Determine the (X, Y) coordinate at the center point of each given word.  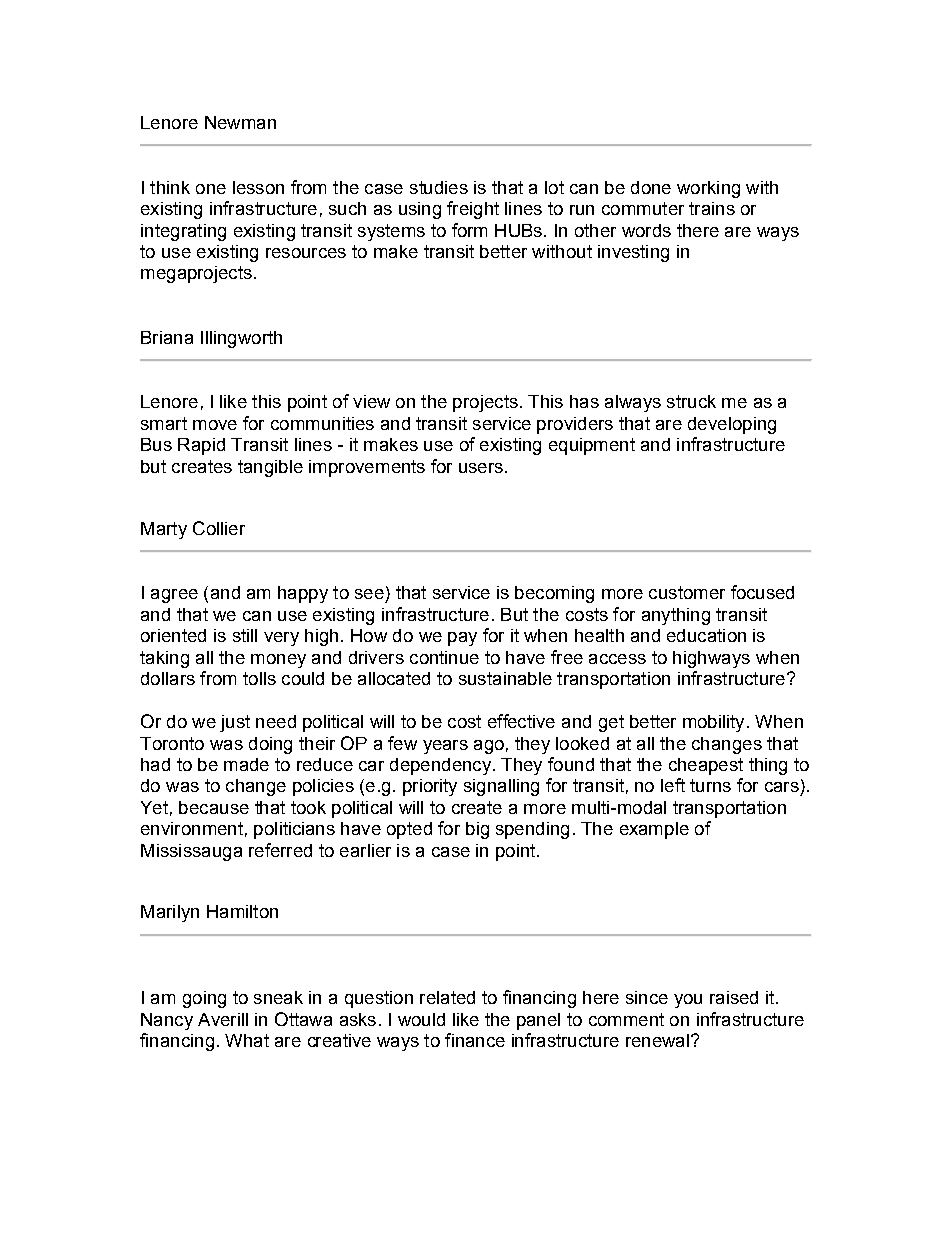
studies (439, 187)
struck (691, 401)
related (447, 997)
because (214, 807)
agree (174, 596)
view (371, 401)
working (708, 189)
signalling (501, 787)
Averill (223, 1019)
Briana (167, 337)
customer (687, 592)
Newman (240, 122)
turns (710, 785)
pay (462, 639)
